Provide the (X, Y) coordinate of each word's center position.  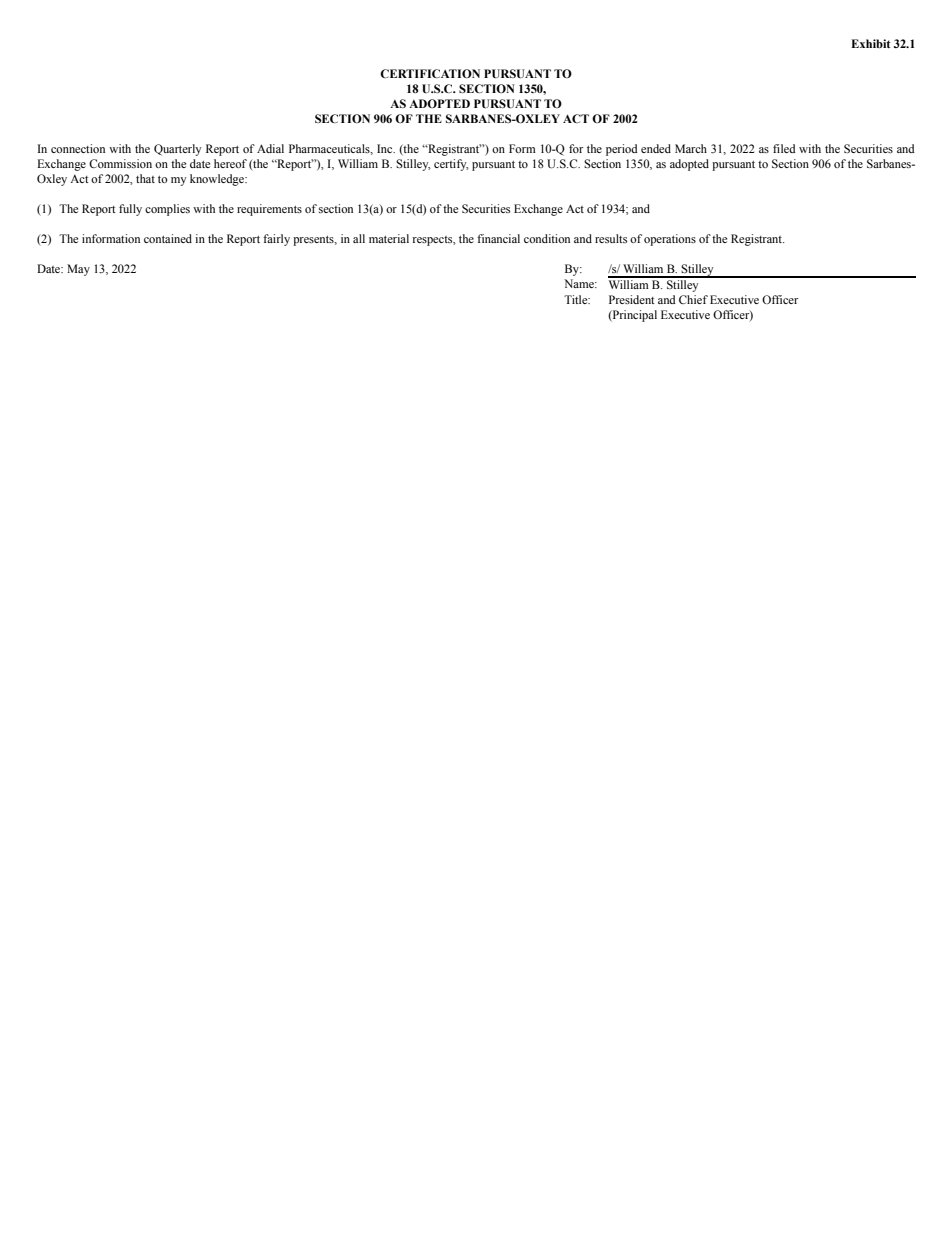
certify (451, 165)
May (78, 270)
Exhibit (871, 43)
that (145, 178)
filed (784, 148)
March (691, 148)
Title (577, 299)
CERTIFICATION (430, 73)
